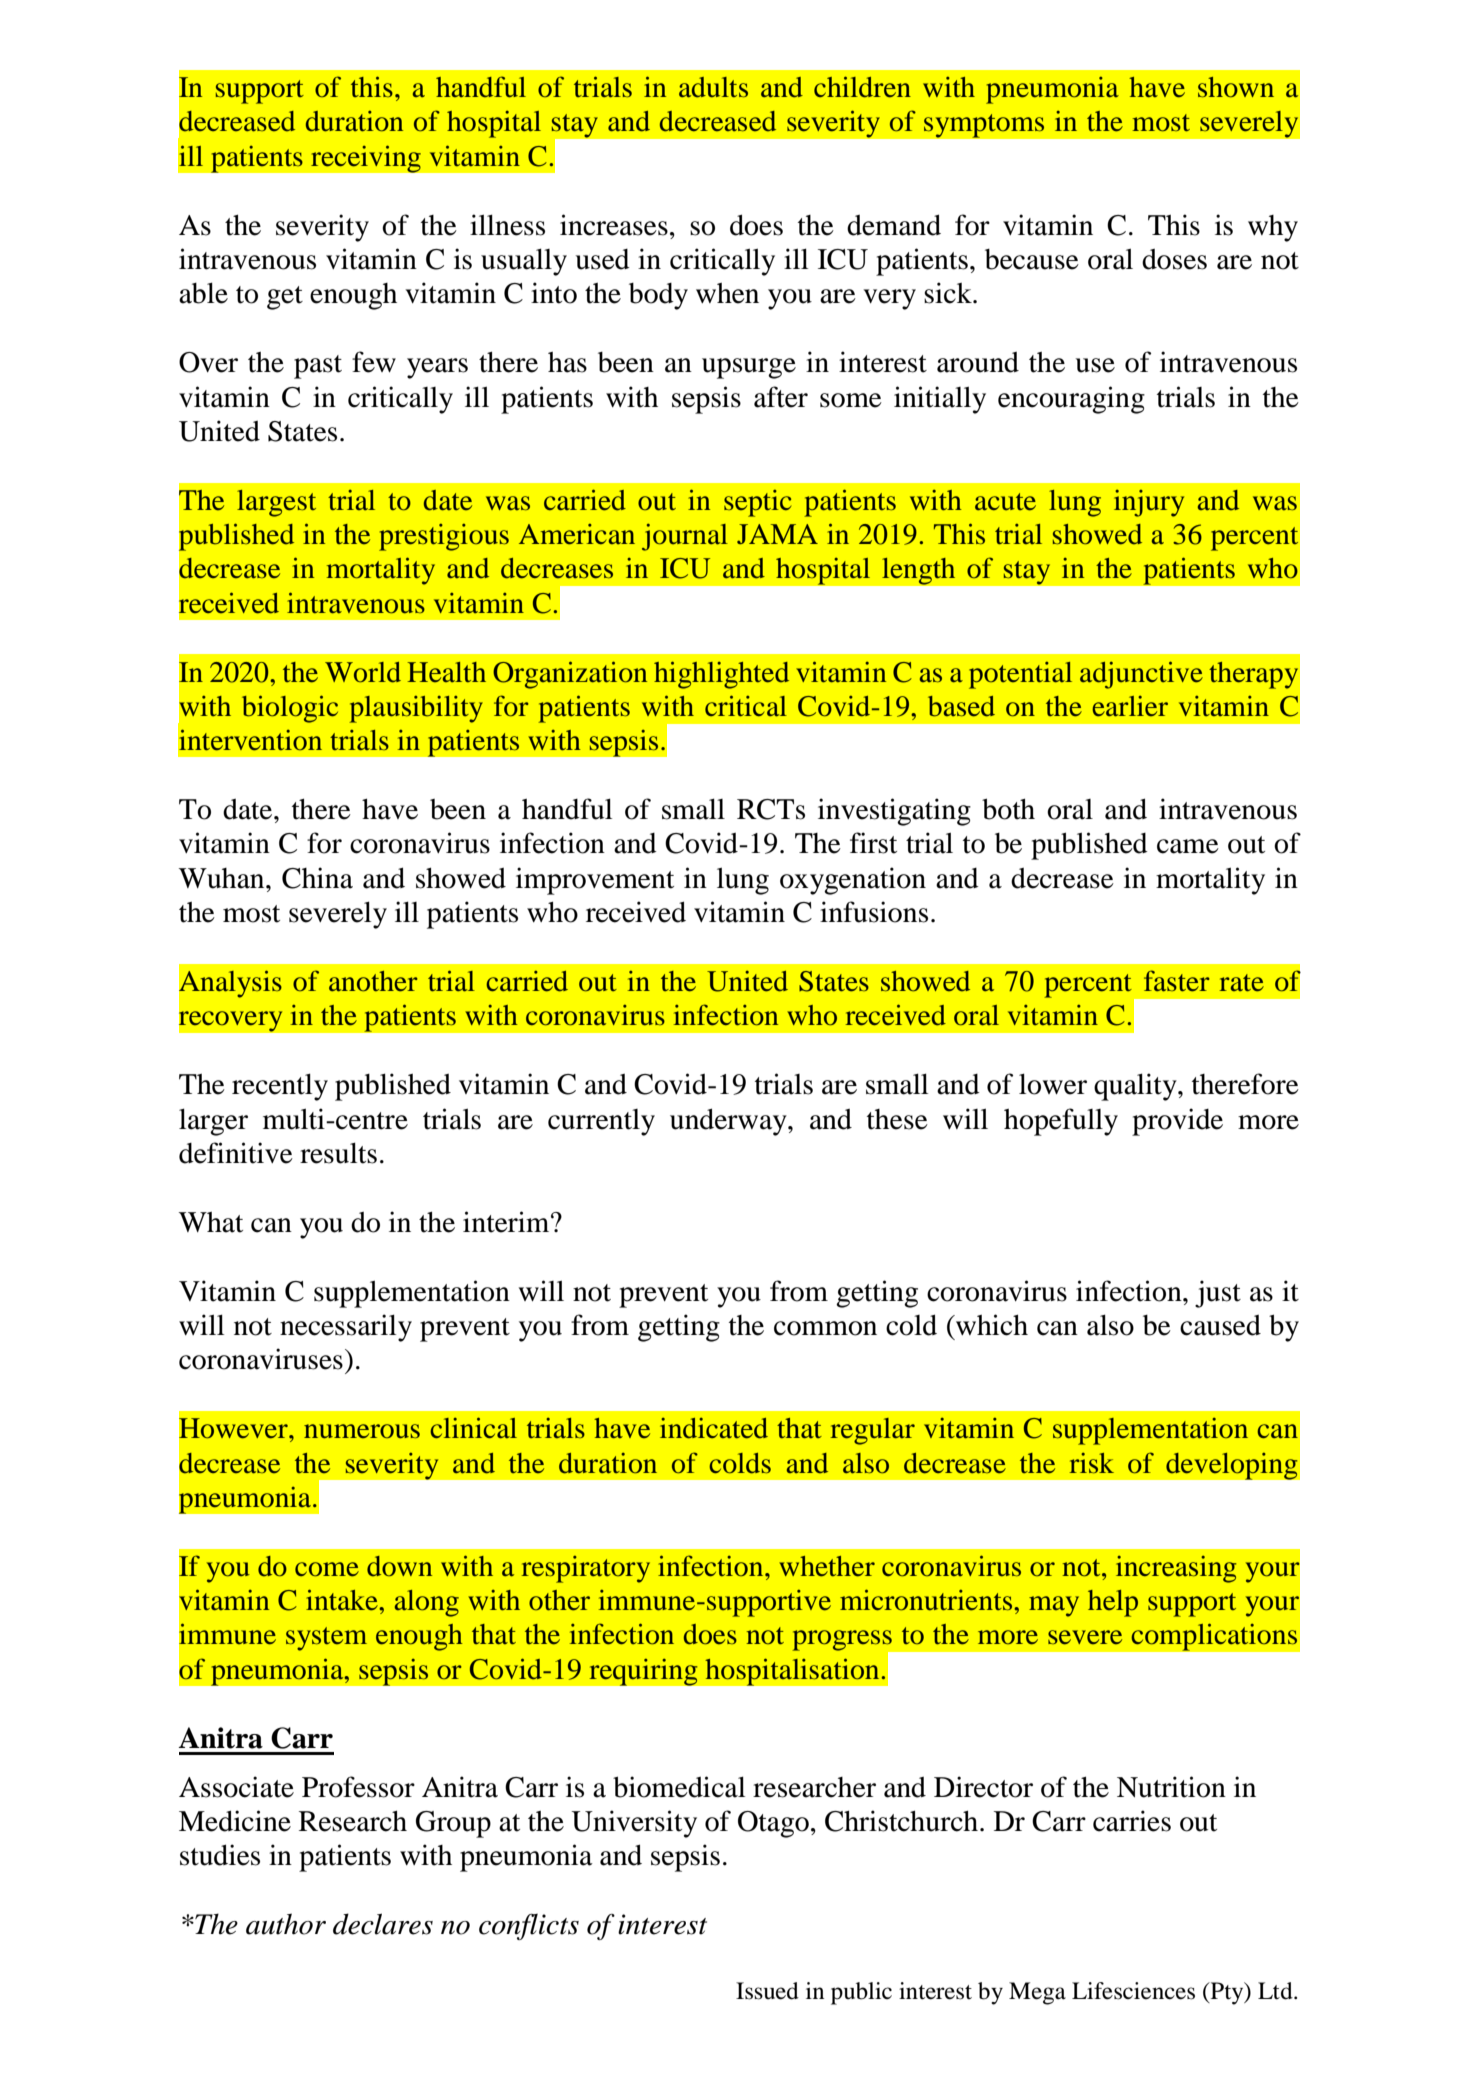 The width and height of the screenshot is (1478, 2090). Describe the element at coordinates (714, 1428) in the screenshot. I see `indicated` at that location.
